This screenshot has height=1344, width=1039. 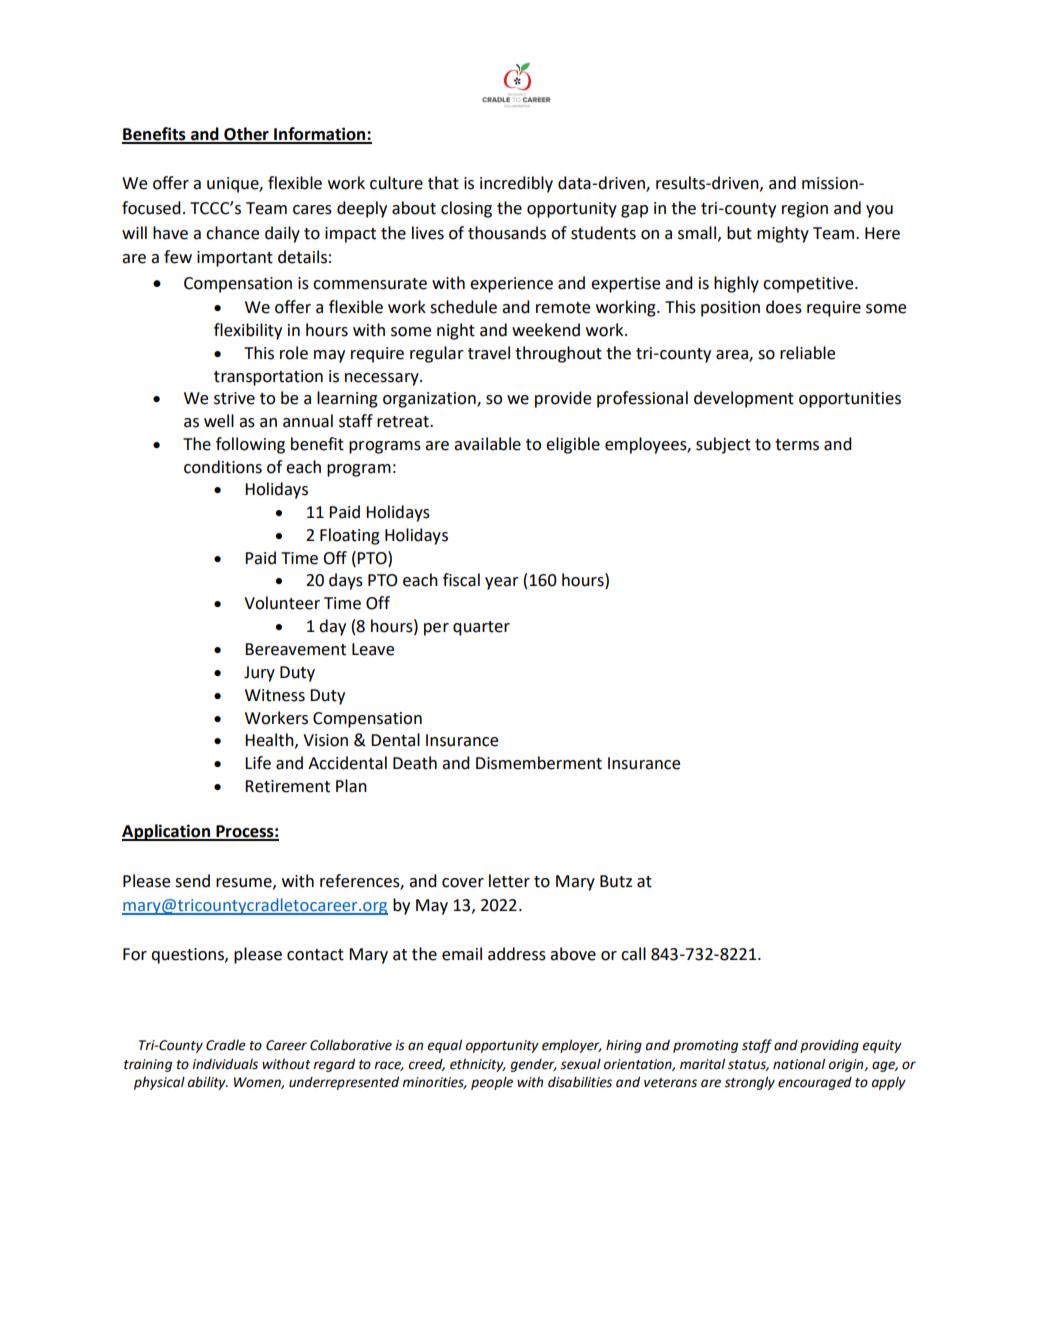 What do you see at coordinates (246, 135) in the screenshot?
I see `Other` at bounding box center [246, 135].
